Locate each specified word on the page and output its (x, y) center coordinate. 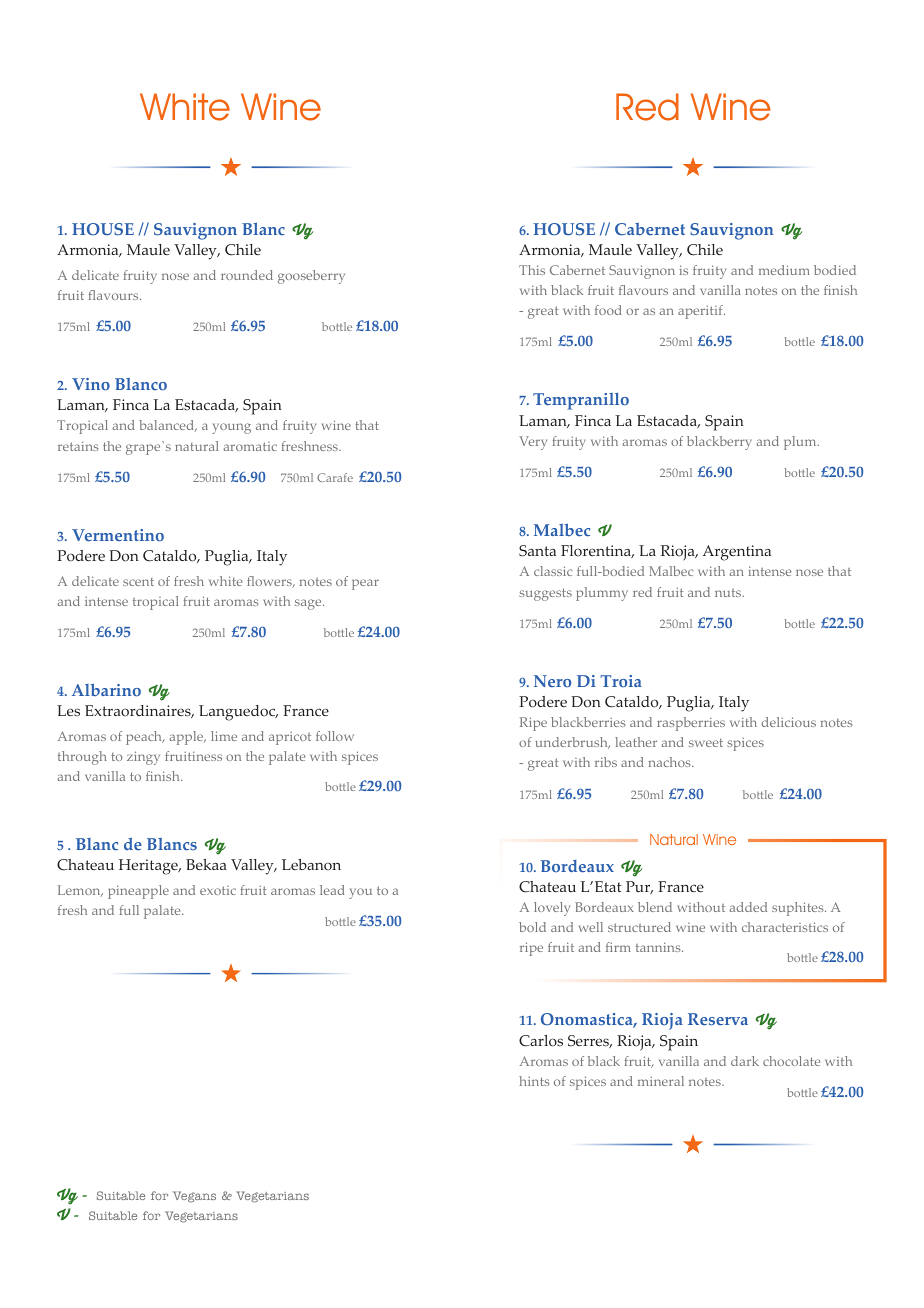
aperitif (701, 312)
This (532, 270)
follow (335, 736)
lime (224, 736)
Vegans (194, 1197)
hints (534, 1081)
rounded (247, 275)
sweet (706, 743)
